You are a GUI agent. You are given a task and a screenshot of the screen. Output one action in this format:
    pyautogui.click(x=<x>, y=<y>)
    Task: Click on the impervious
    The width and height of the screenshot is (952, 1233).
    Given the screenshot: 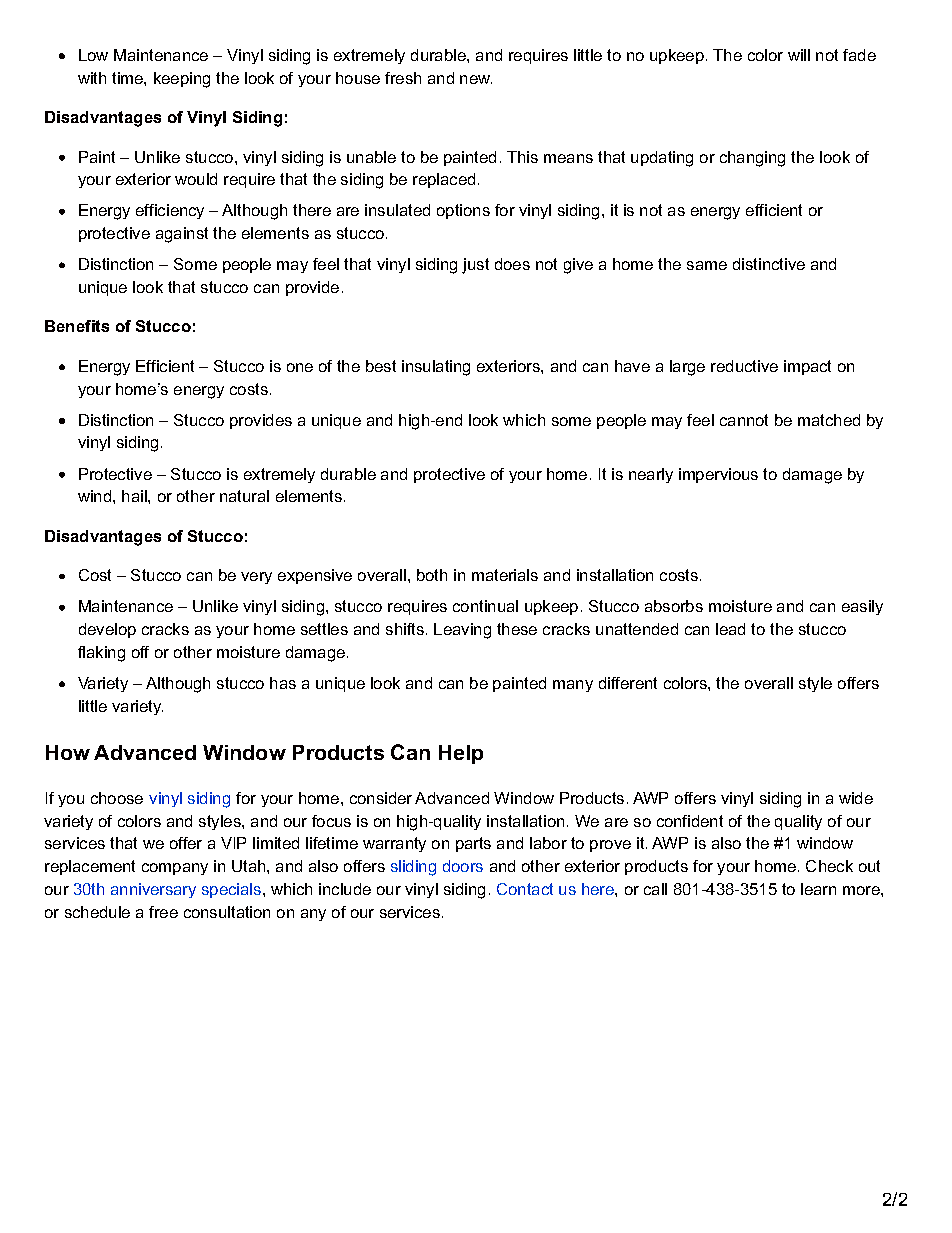 What is the action you would take?
    pyautogui.click(x=718, y=475)
